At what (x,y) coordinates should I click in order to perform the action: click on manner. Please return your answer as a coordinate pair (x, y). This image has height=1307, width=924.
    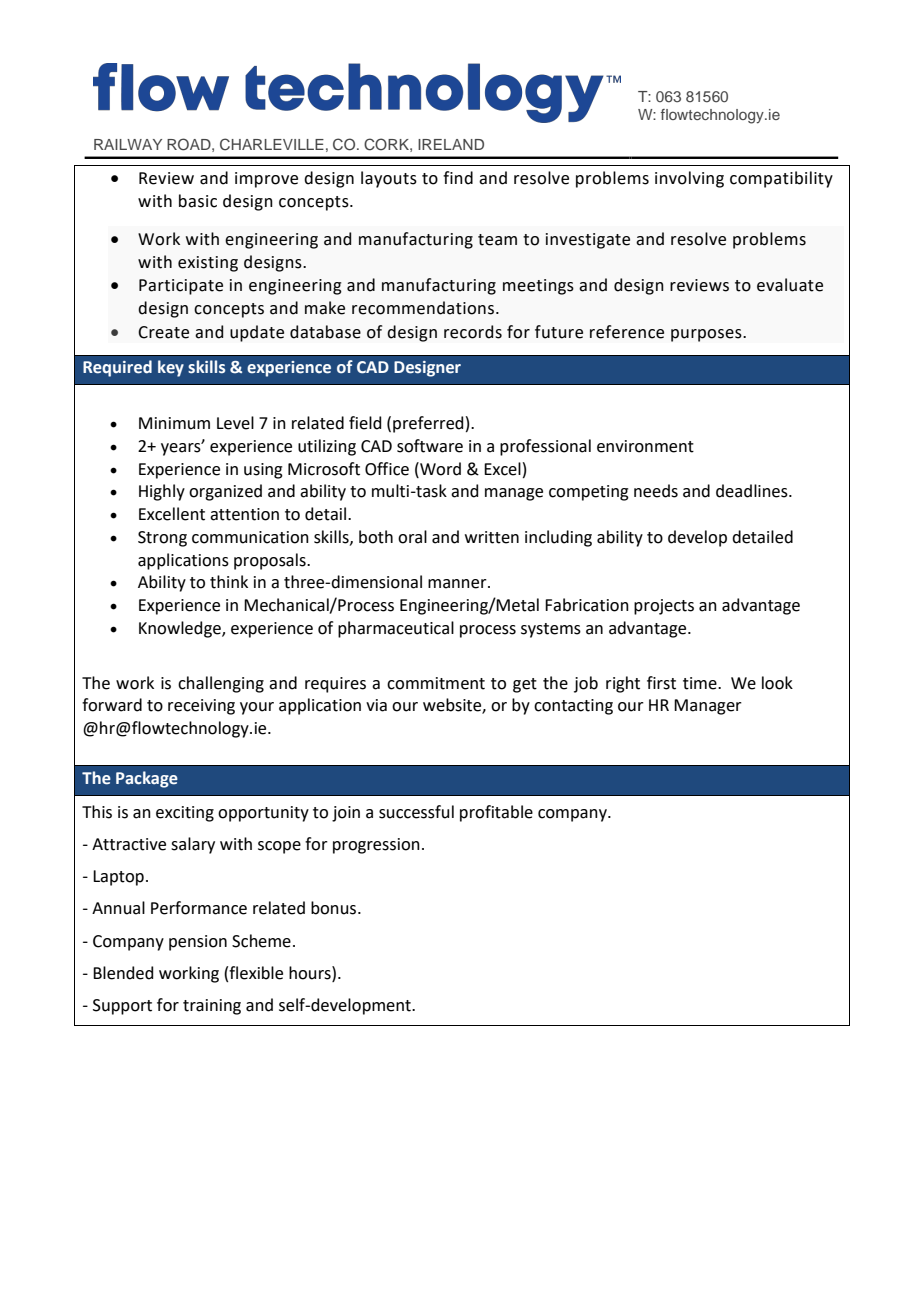
    Looking at the image, I should click on (458, 584).
